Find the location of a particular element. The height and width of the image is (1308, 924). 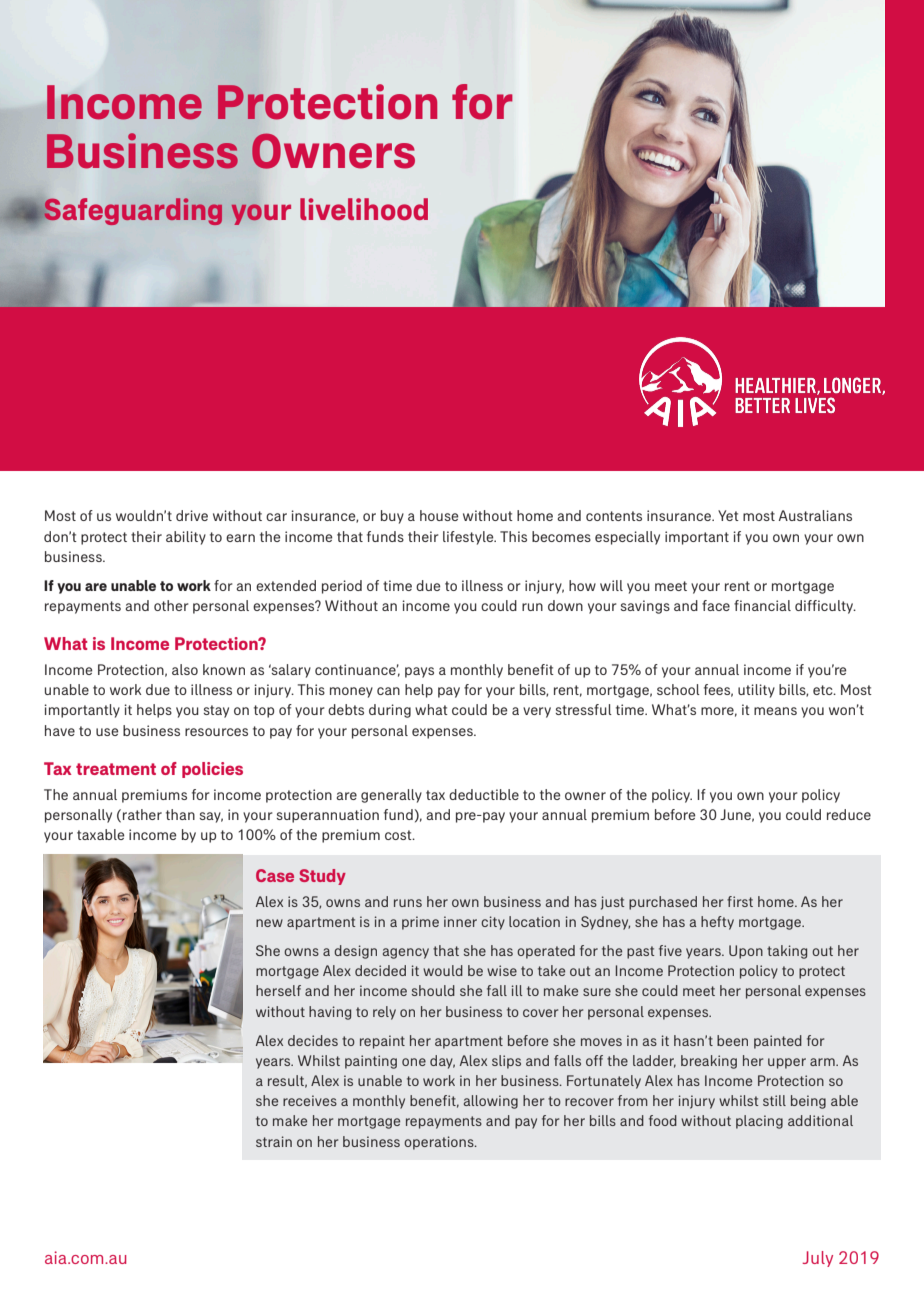

resources is located at coordinates (216, 732).
